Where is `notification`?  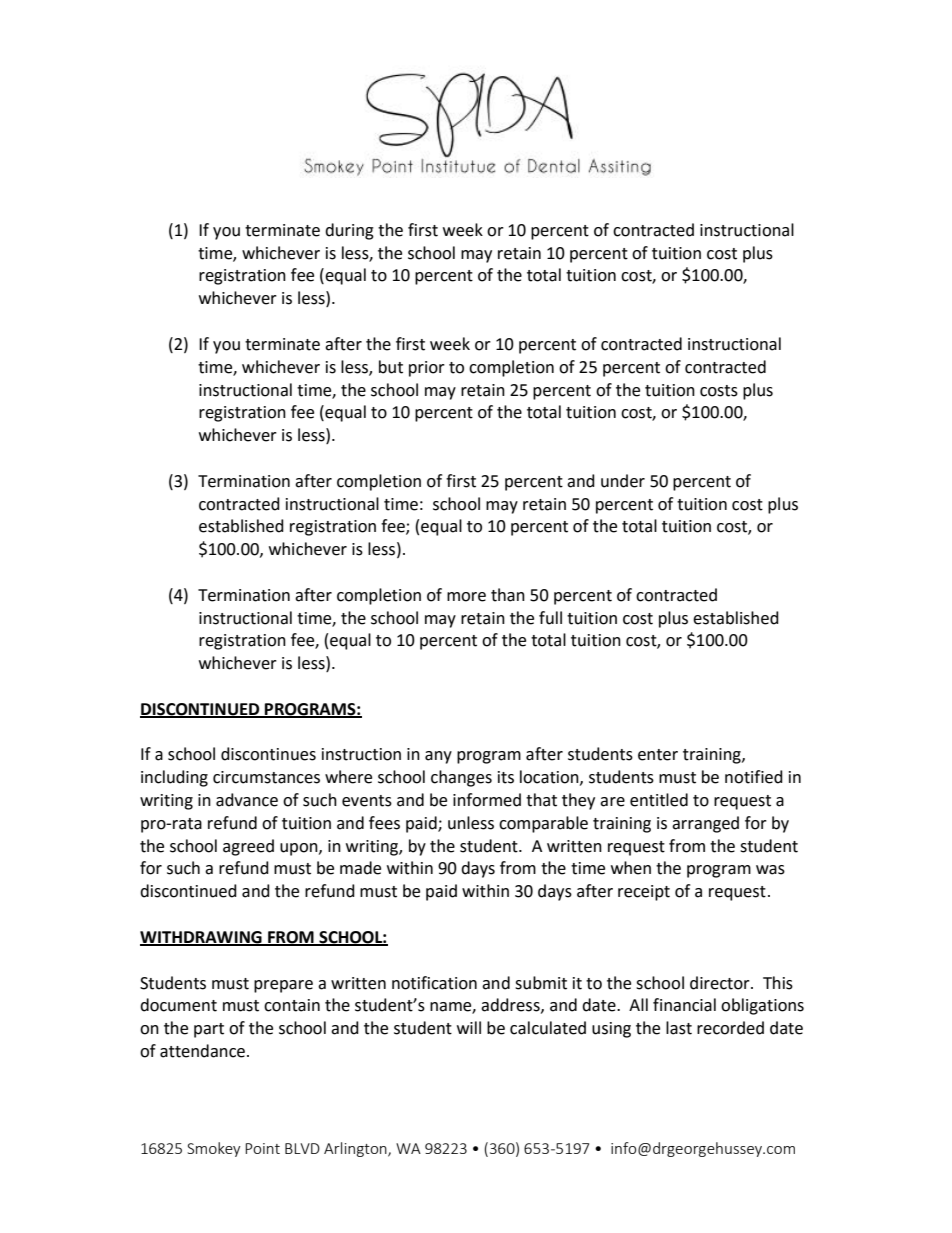
notification is located at coordinates (434, 983).
